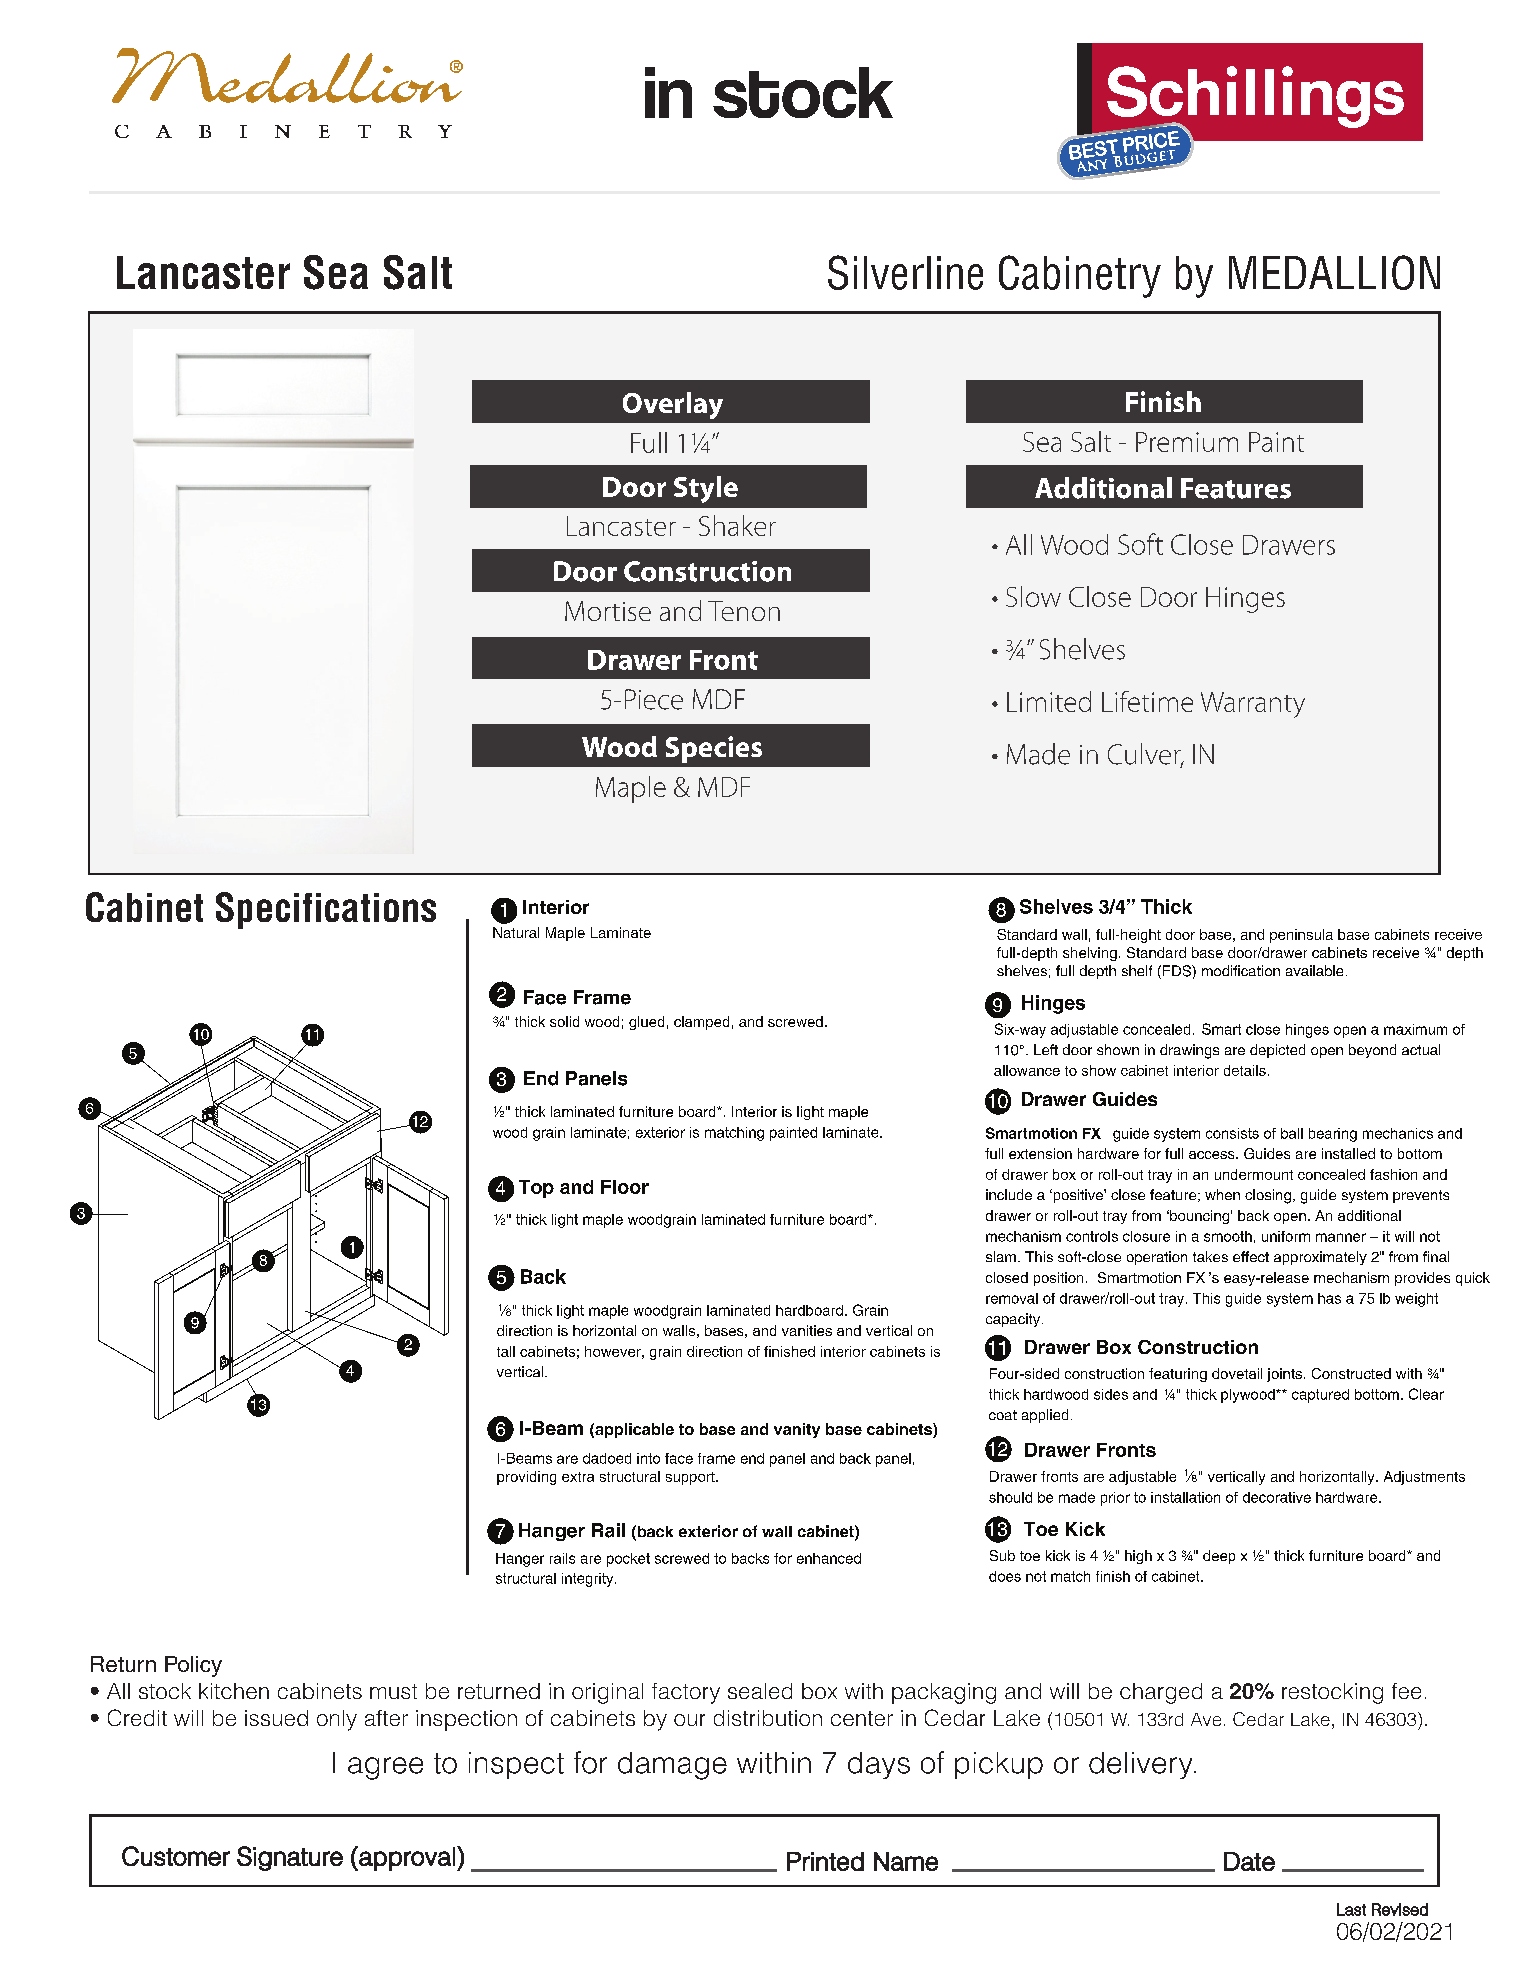 The image size is (1529, 1979). I want to click on Specifications, so click(326, 910).
